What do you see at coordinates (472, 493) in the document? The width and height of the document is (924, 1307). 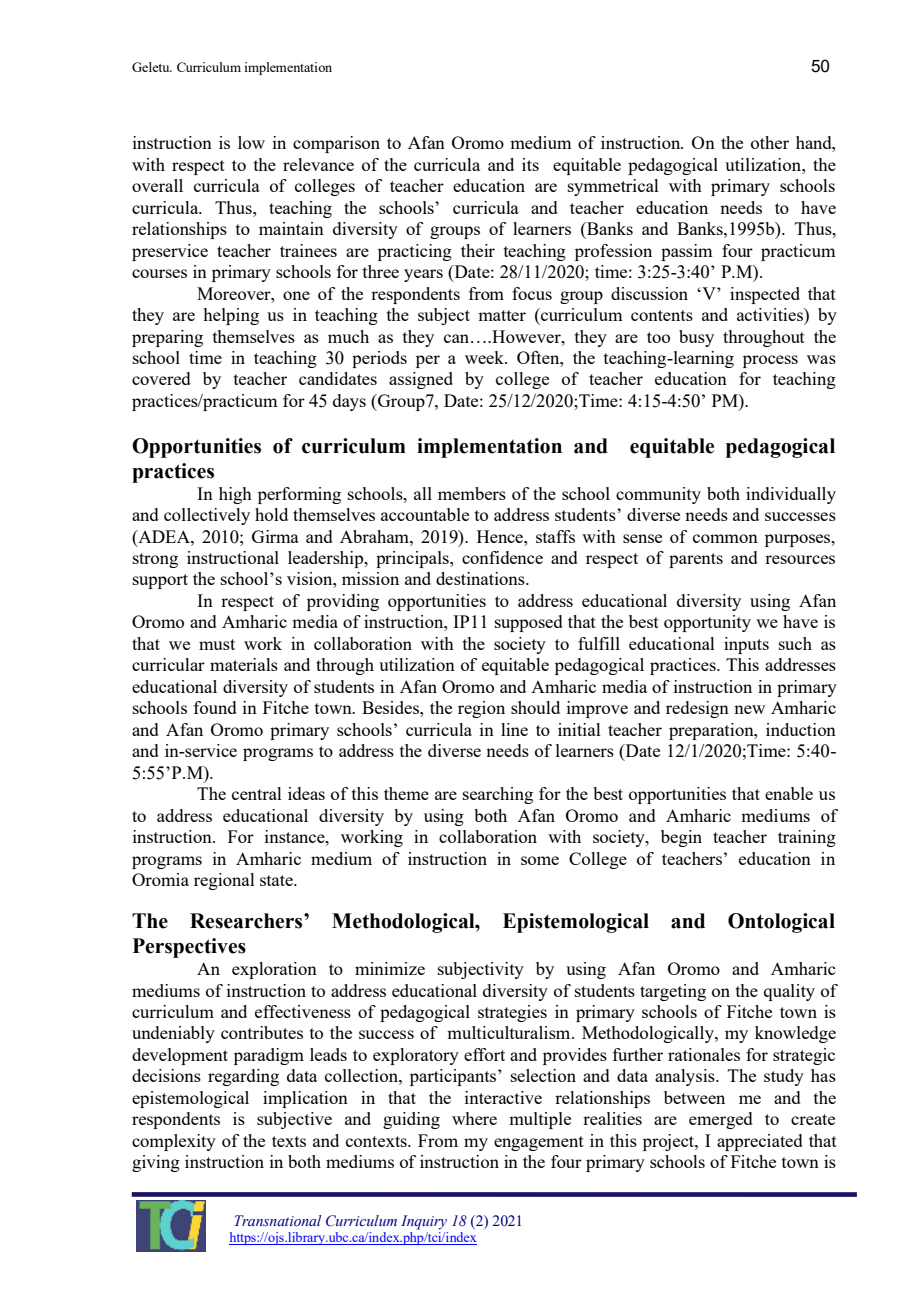 I see `members` at bounding box center [472, 493].
